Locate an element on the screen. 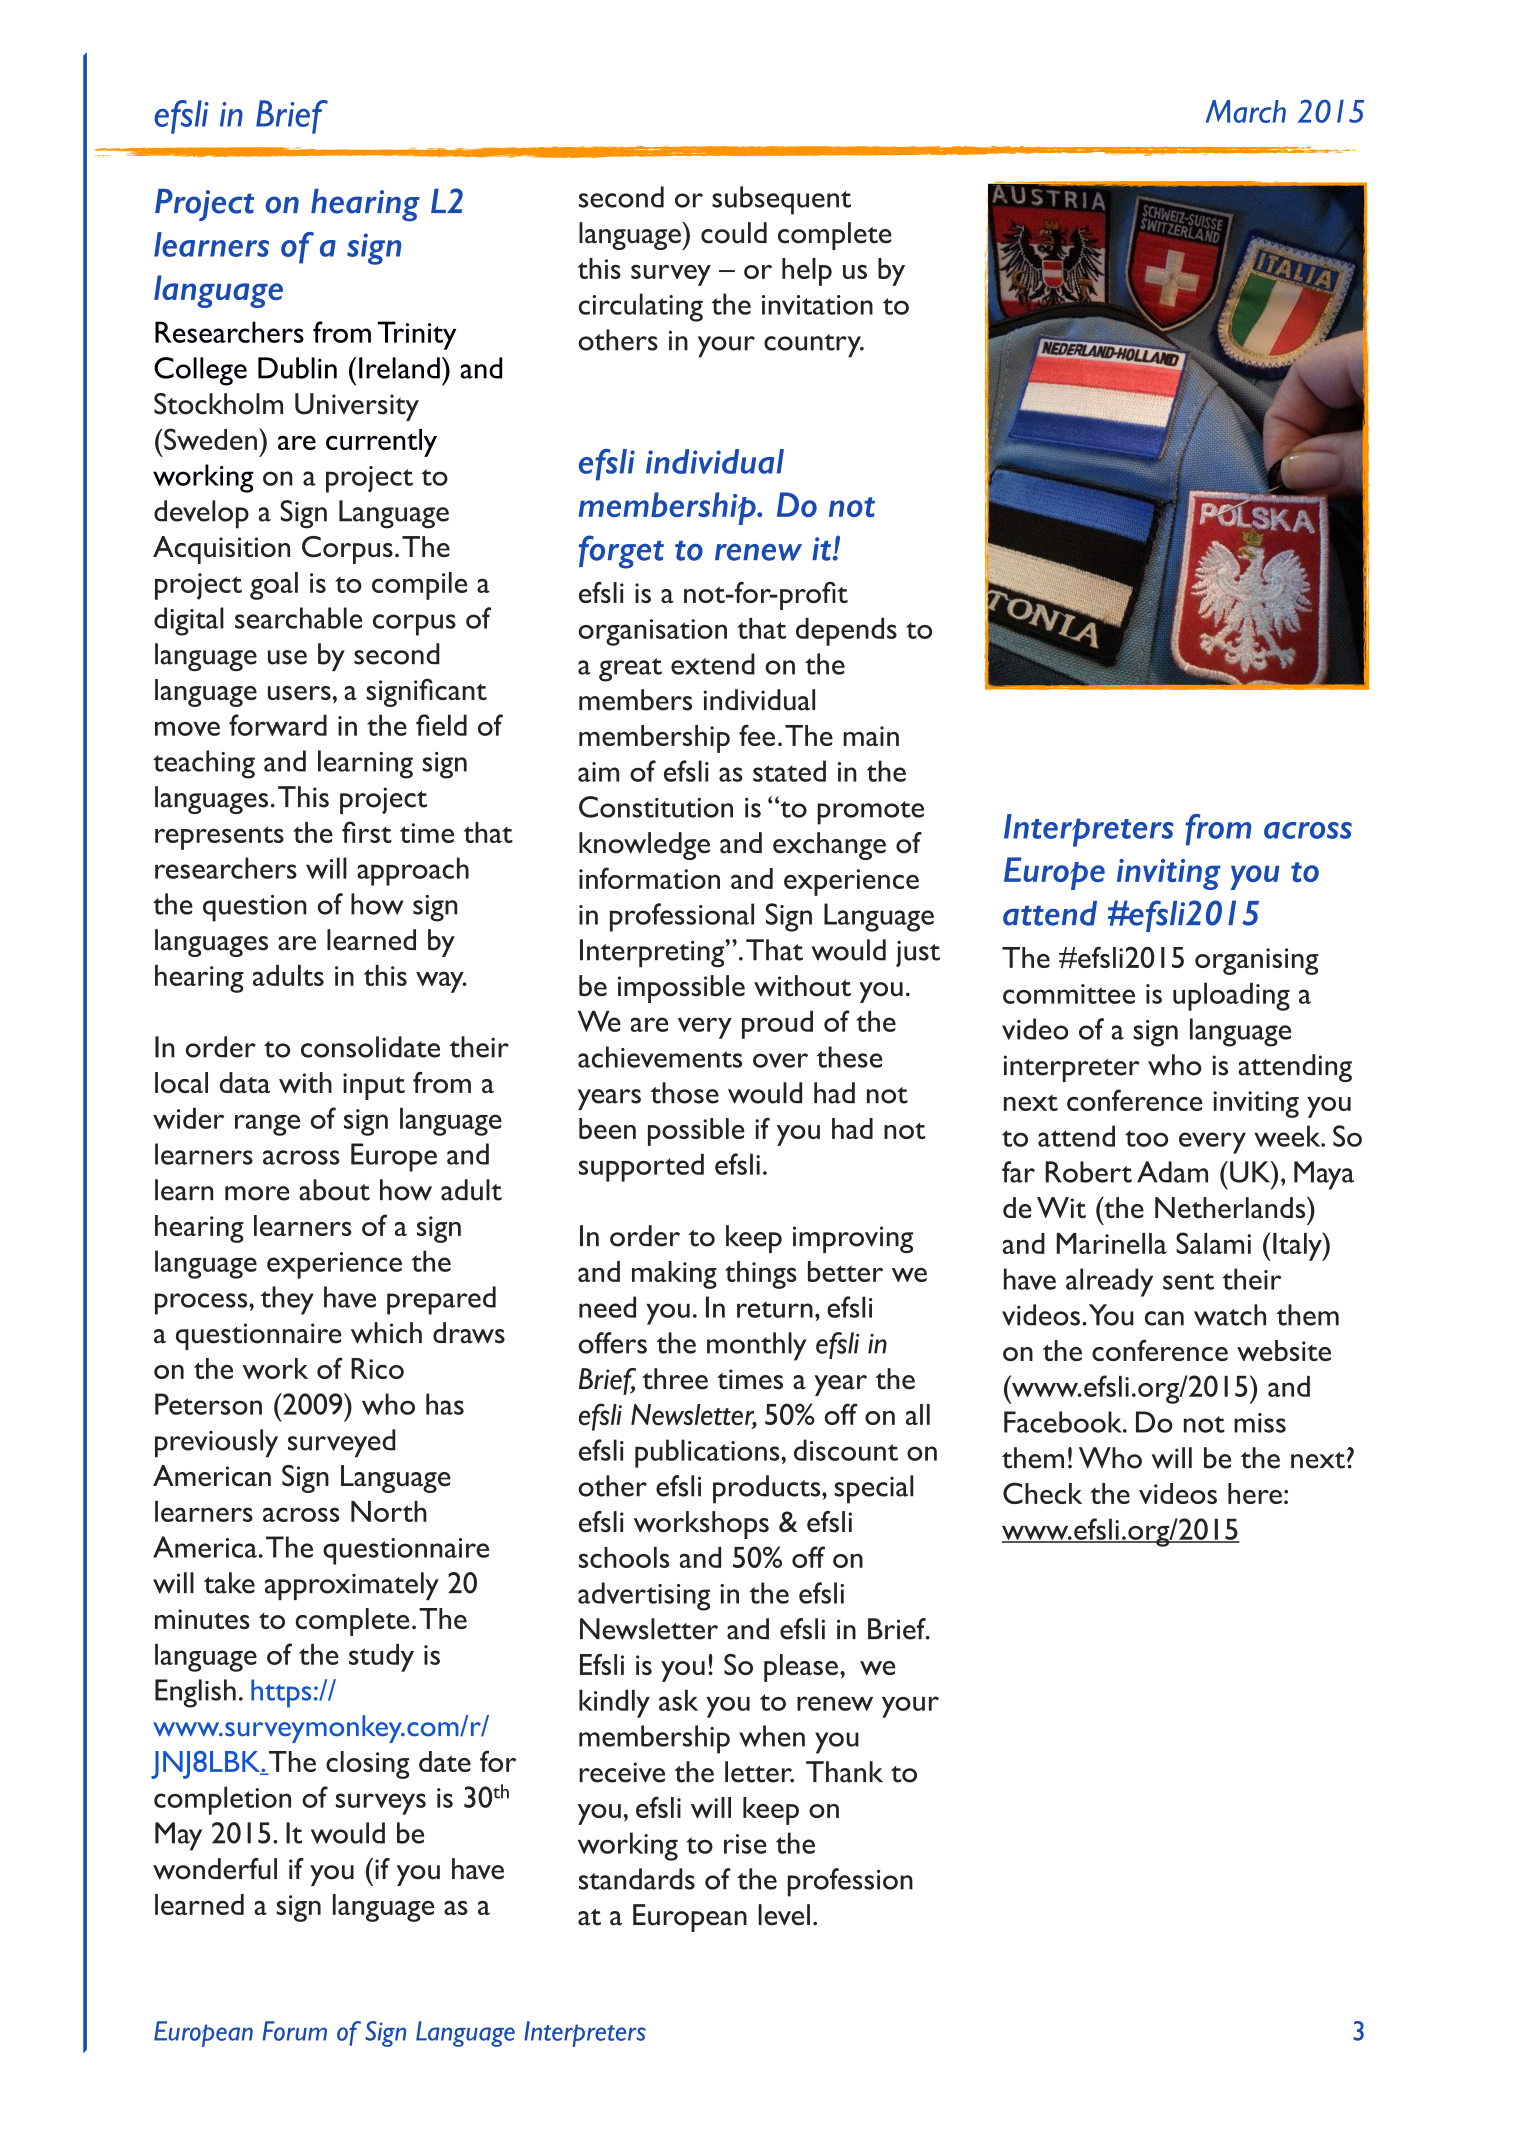  level is located at coordinates (784, 1915).
